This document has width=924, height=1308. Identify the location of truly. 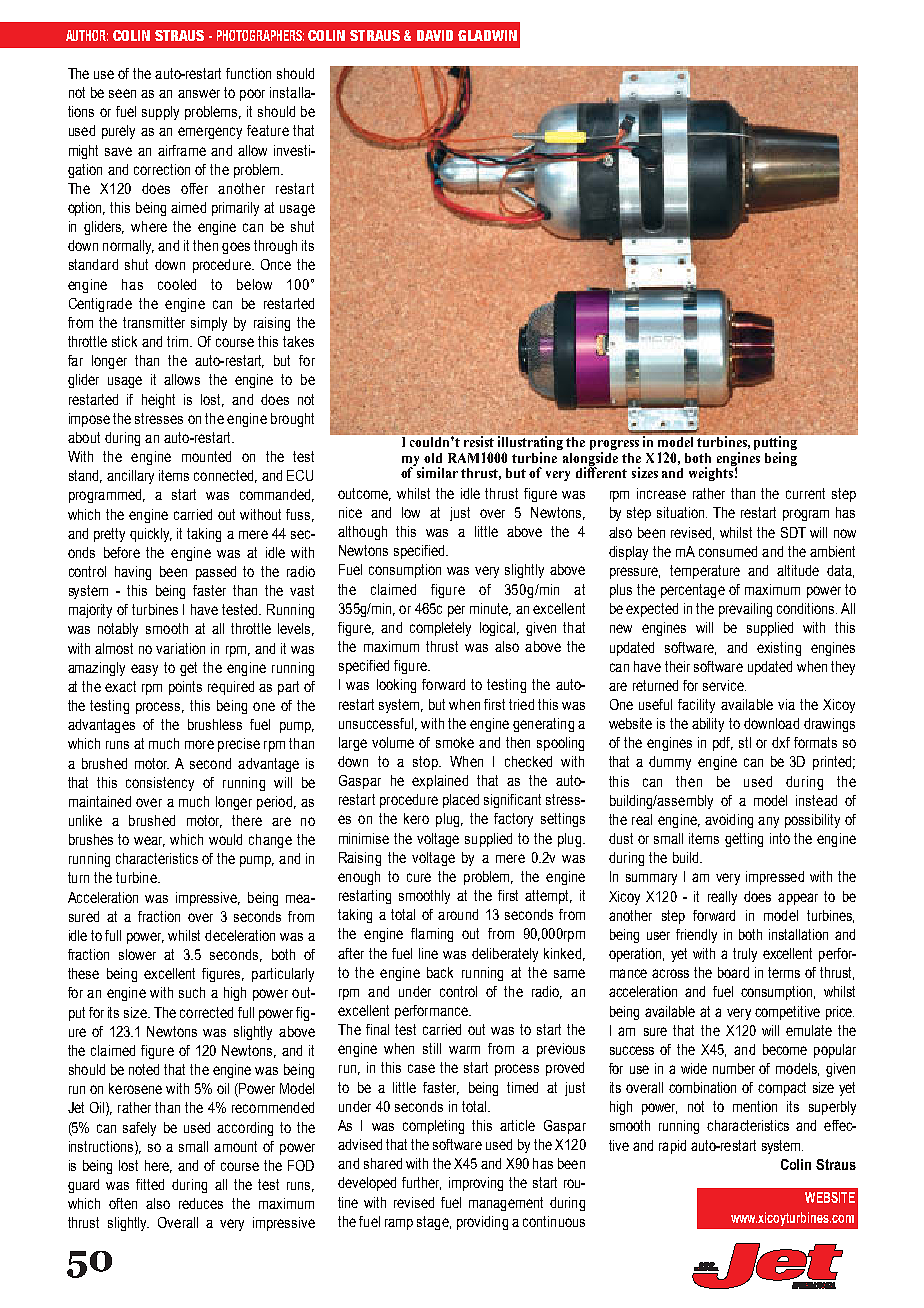
(745, 955).
